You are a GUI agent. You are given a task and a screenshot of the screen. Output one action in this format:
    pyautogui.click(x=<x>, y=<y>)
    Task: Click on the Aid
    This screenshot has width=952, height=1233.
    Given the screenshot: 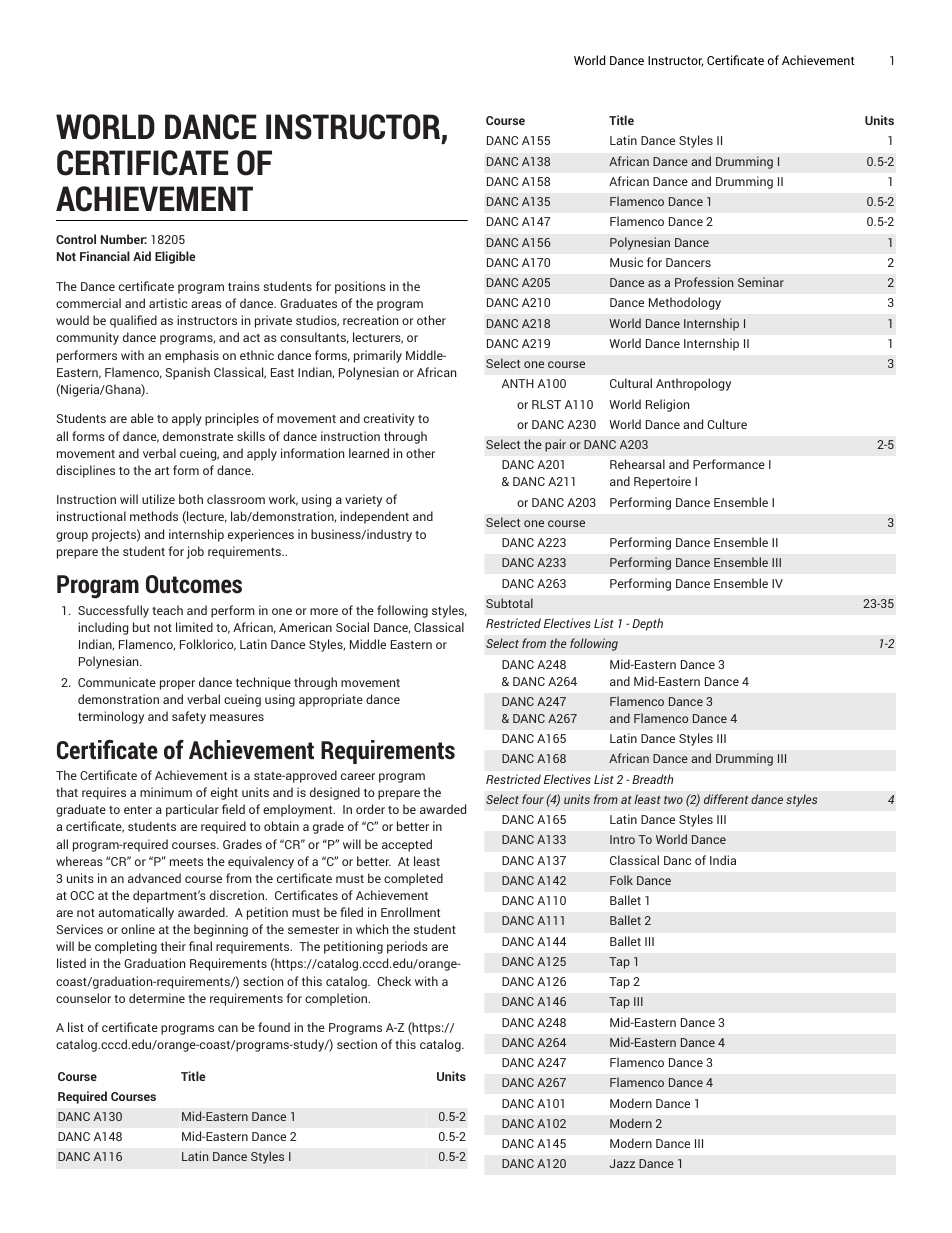 What is the action you would take?
    pyautogui.click(x=142, y=256)
